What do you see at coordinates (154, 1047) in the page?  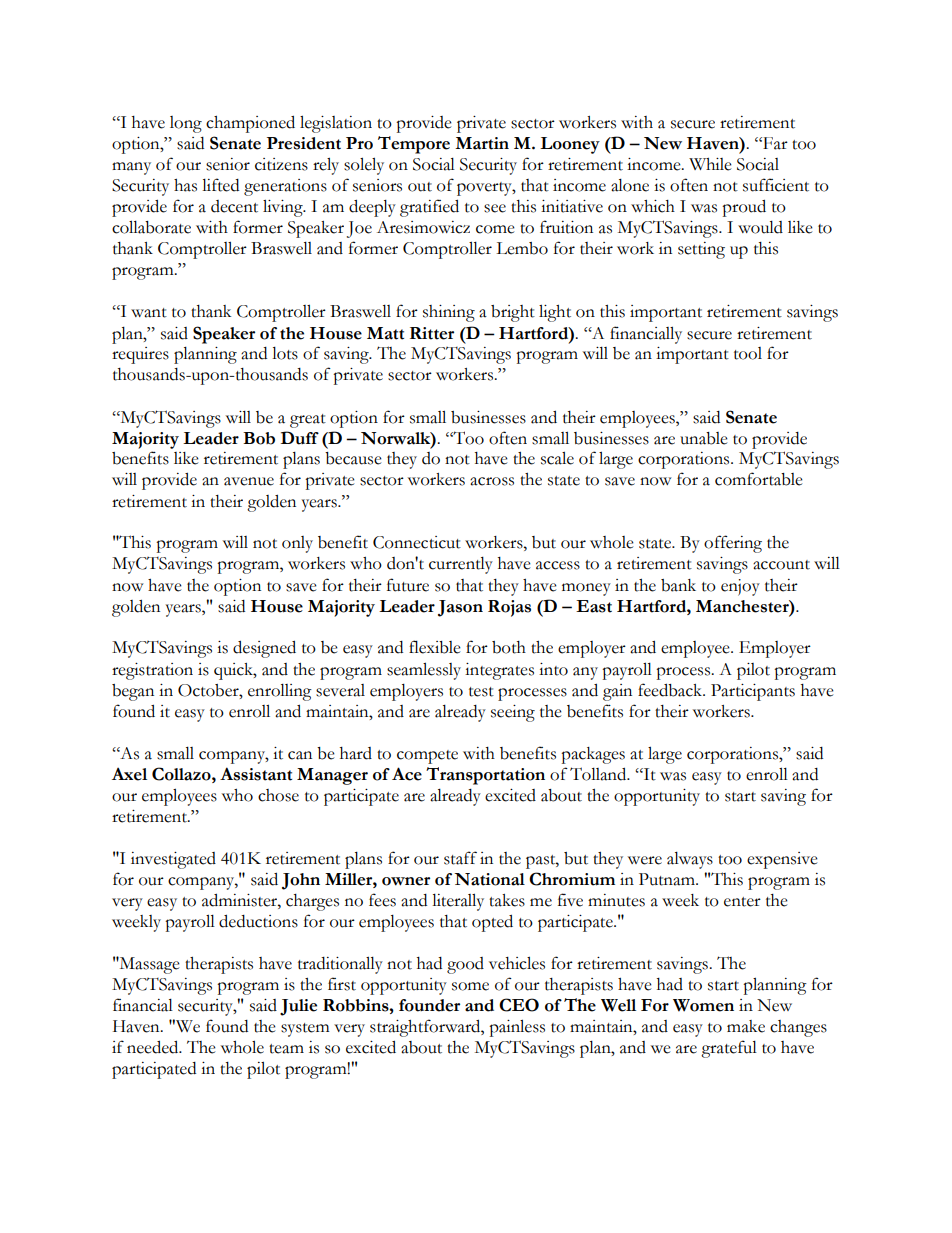 I see `needed` at bounding box center [154, 1047].
